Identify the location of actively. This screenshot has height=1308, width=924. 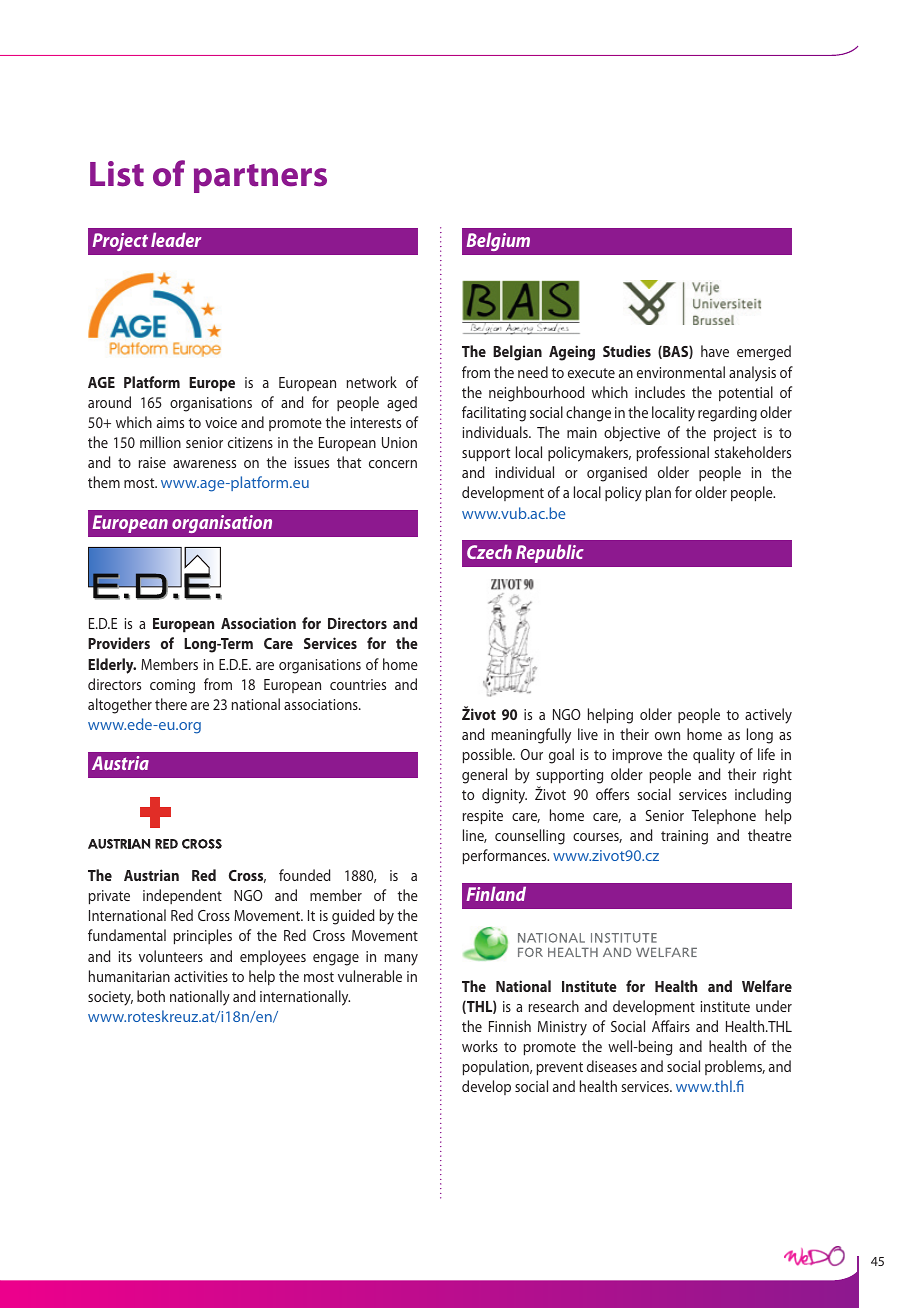
(768, 716).
